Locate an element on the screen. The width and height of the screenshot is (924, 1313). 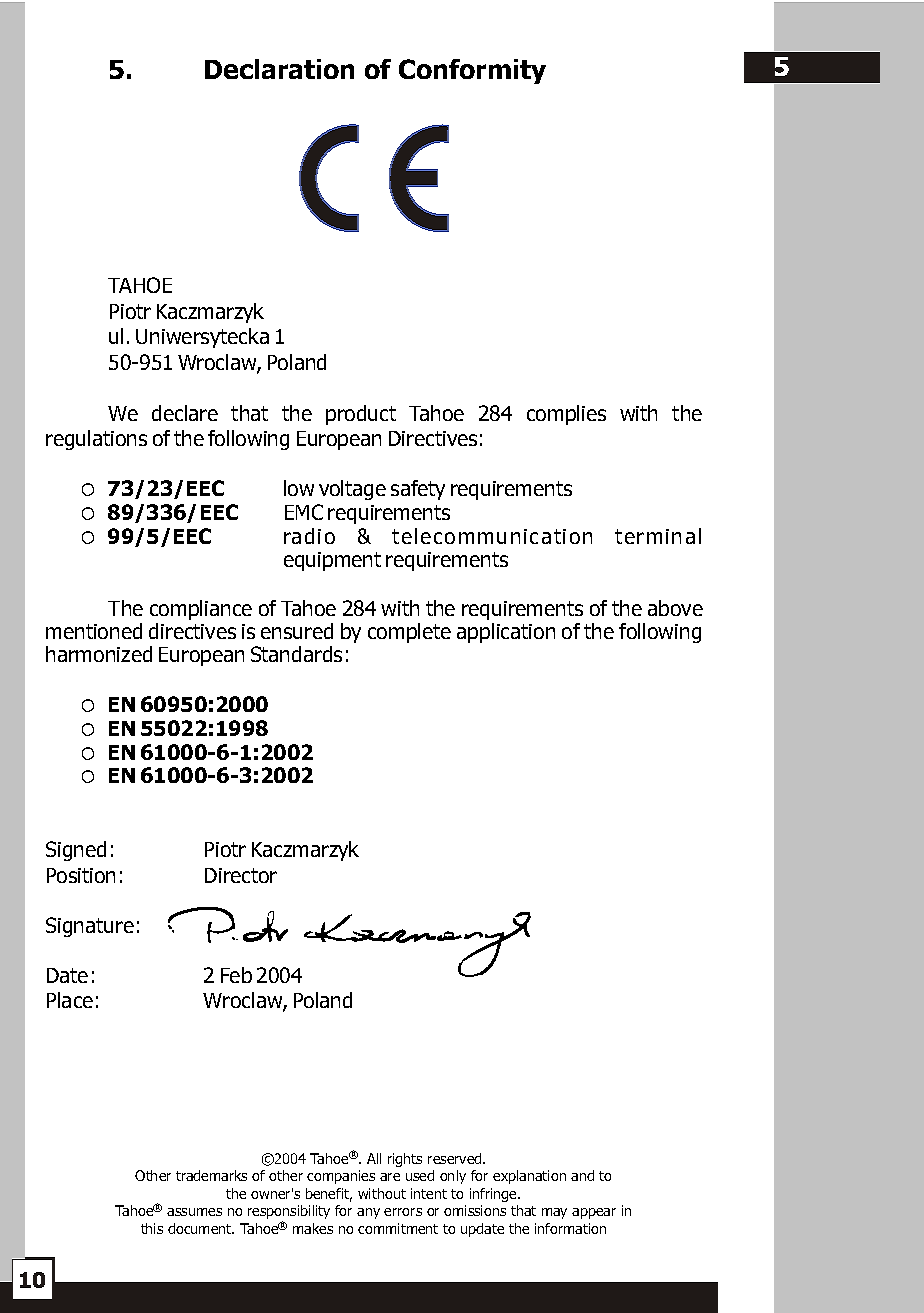
Conformity is located at coordinates (472, 71).
